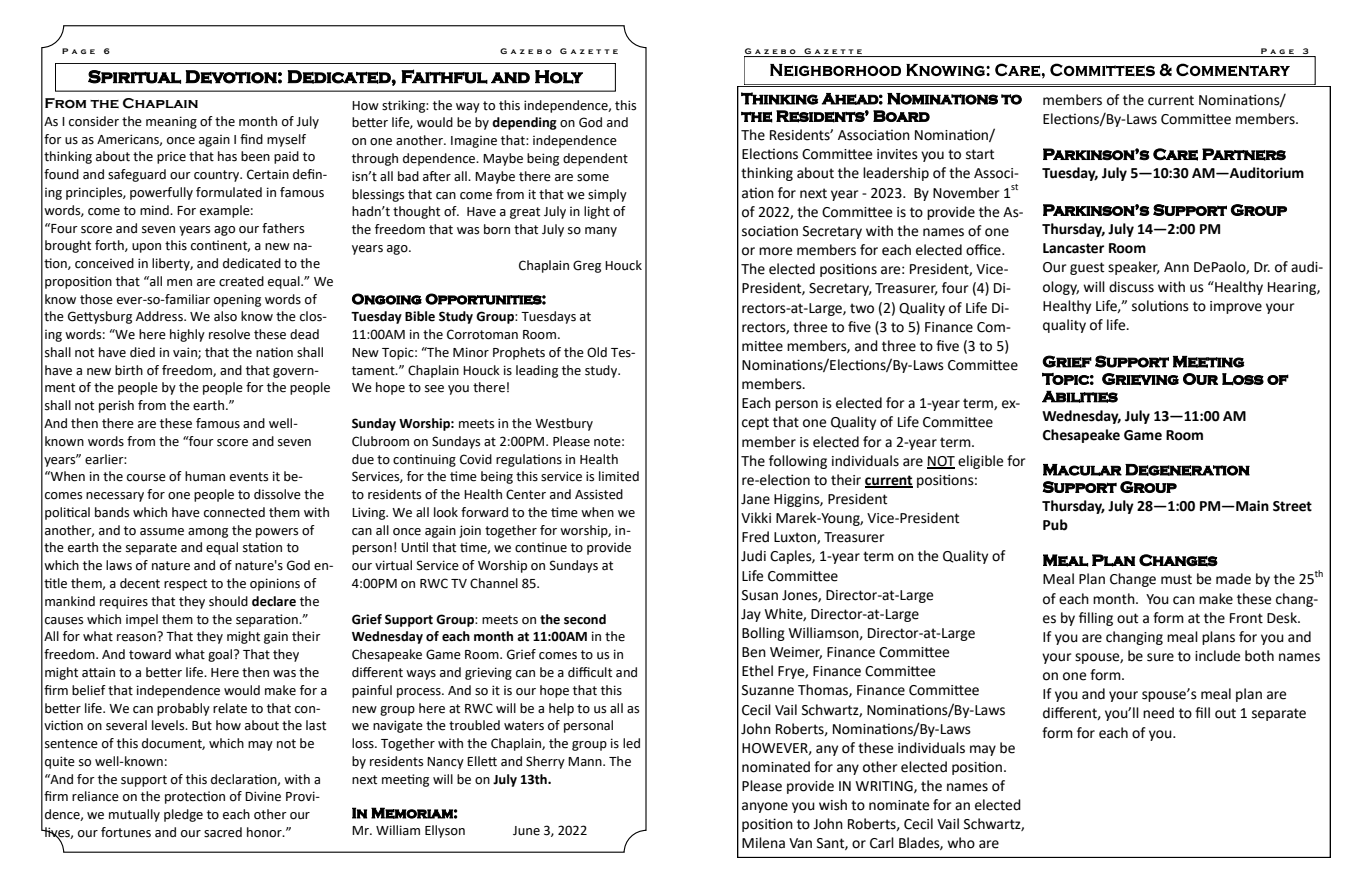 Image resolution: width=1372 pixels, height=887 pixels. I want to click on Care, so click(1175, 154).
